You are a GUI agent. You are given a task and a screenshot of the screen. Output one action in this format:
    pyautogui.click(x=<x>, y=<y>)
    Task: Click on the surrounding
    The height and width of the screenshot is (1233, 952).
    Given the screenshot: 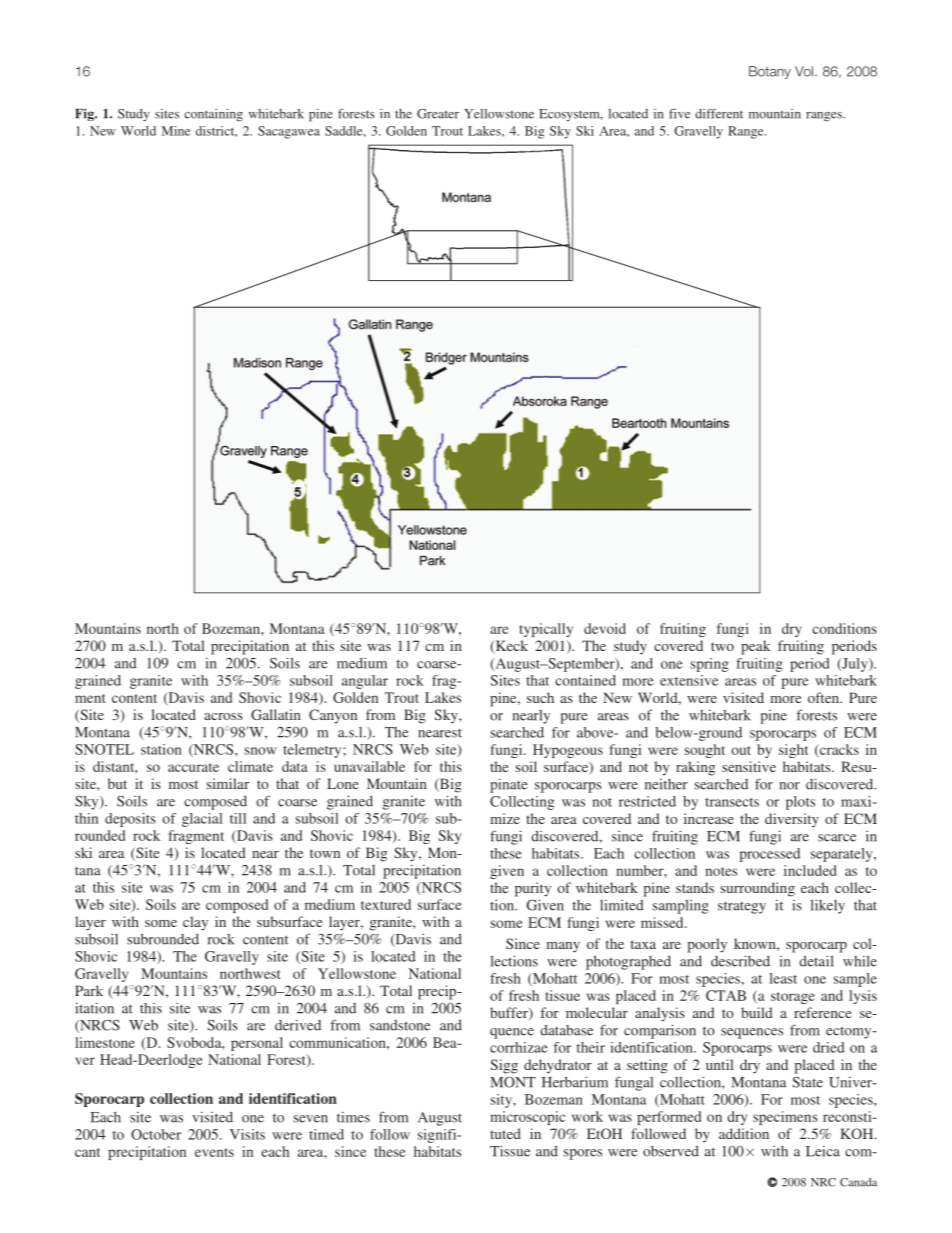 What is the action you would take?
    pyautogui.click(x=758, y=889)
